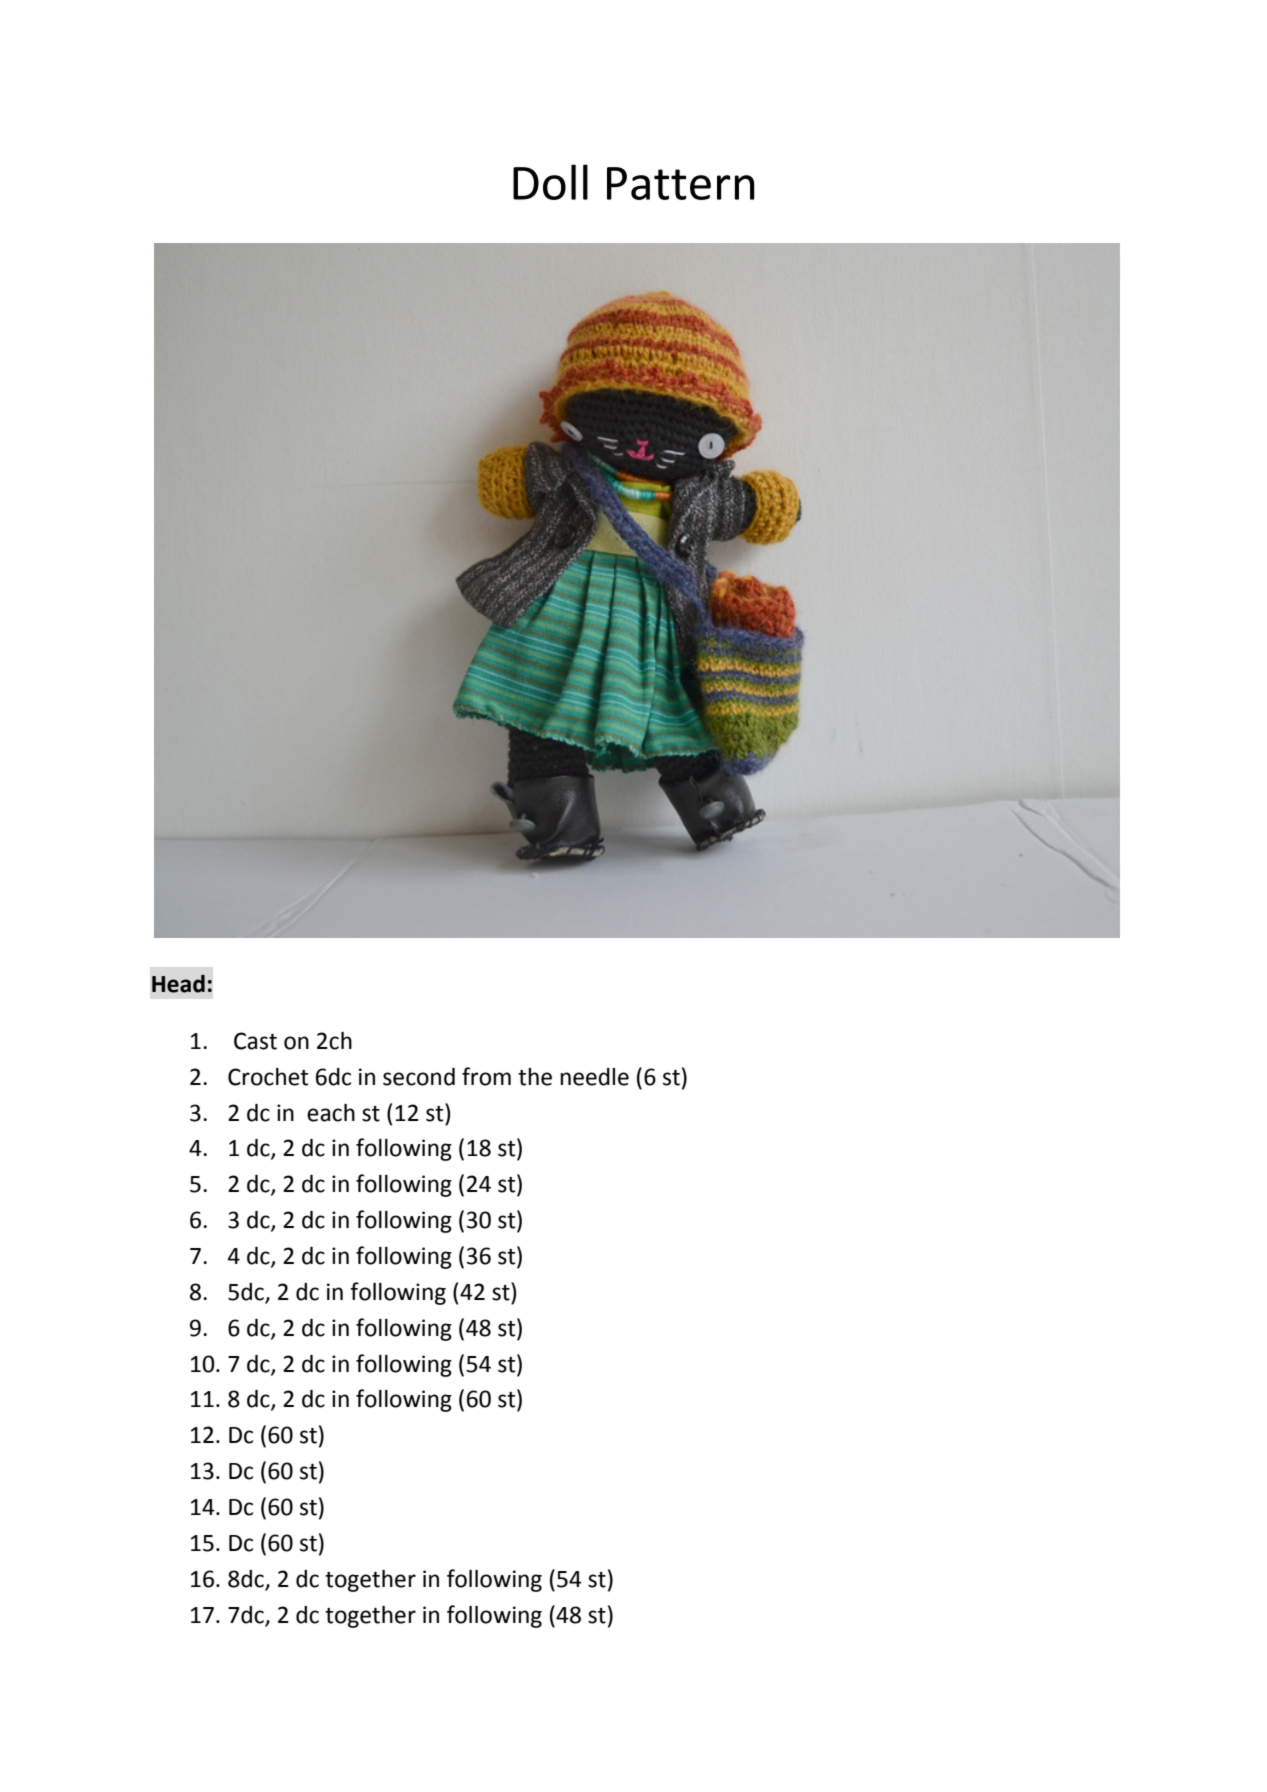  What do you see at coordinates (550, 182) in the screenshot?
I see `Doll` at bounding box center [550, 182].
